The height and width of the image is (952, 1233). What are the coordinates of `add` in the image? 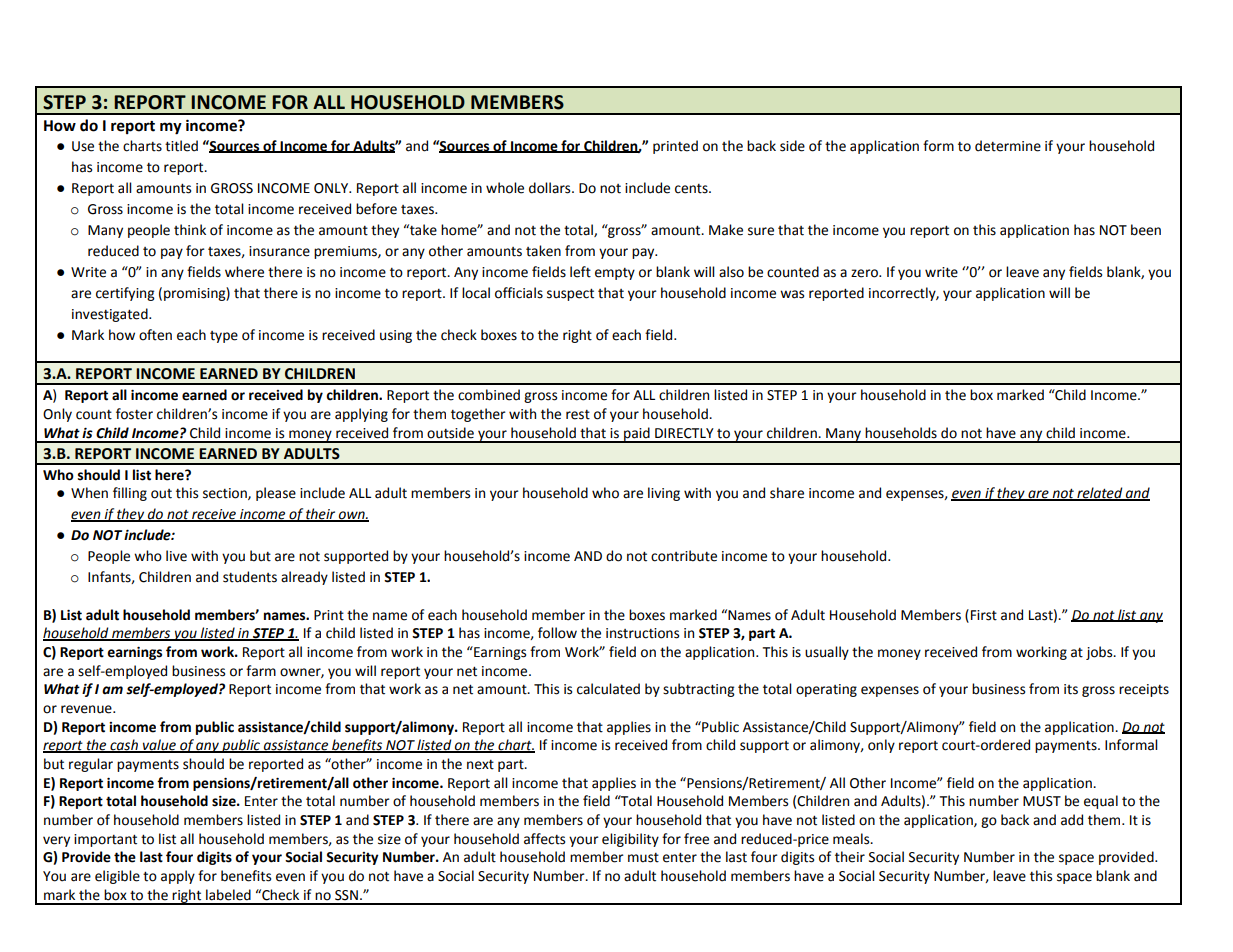 It's located at (1072, 820).
